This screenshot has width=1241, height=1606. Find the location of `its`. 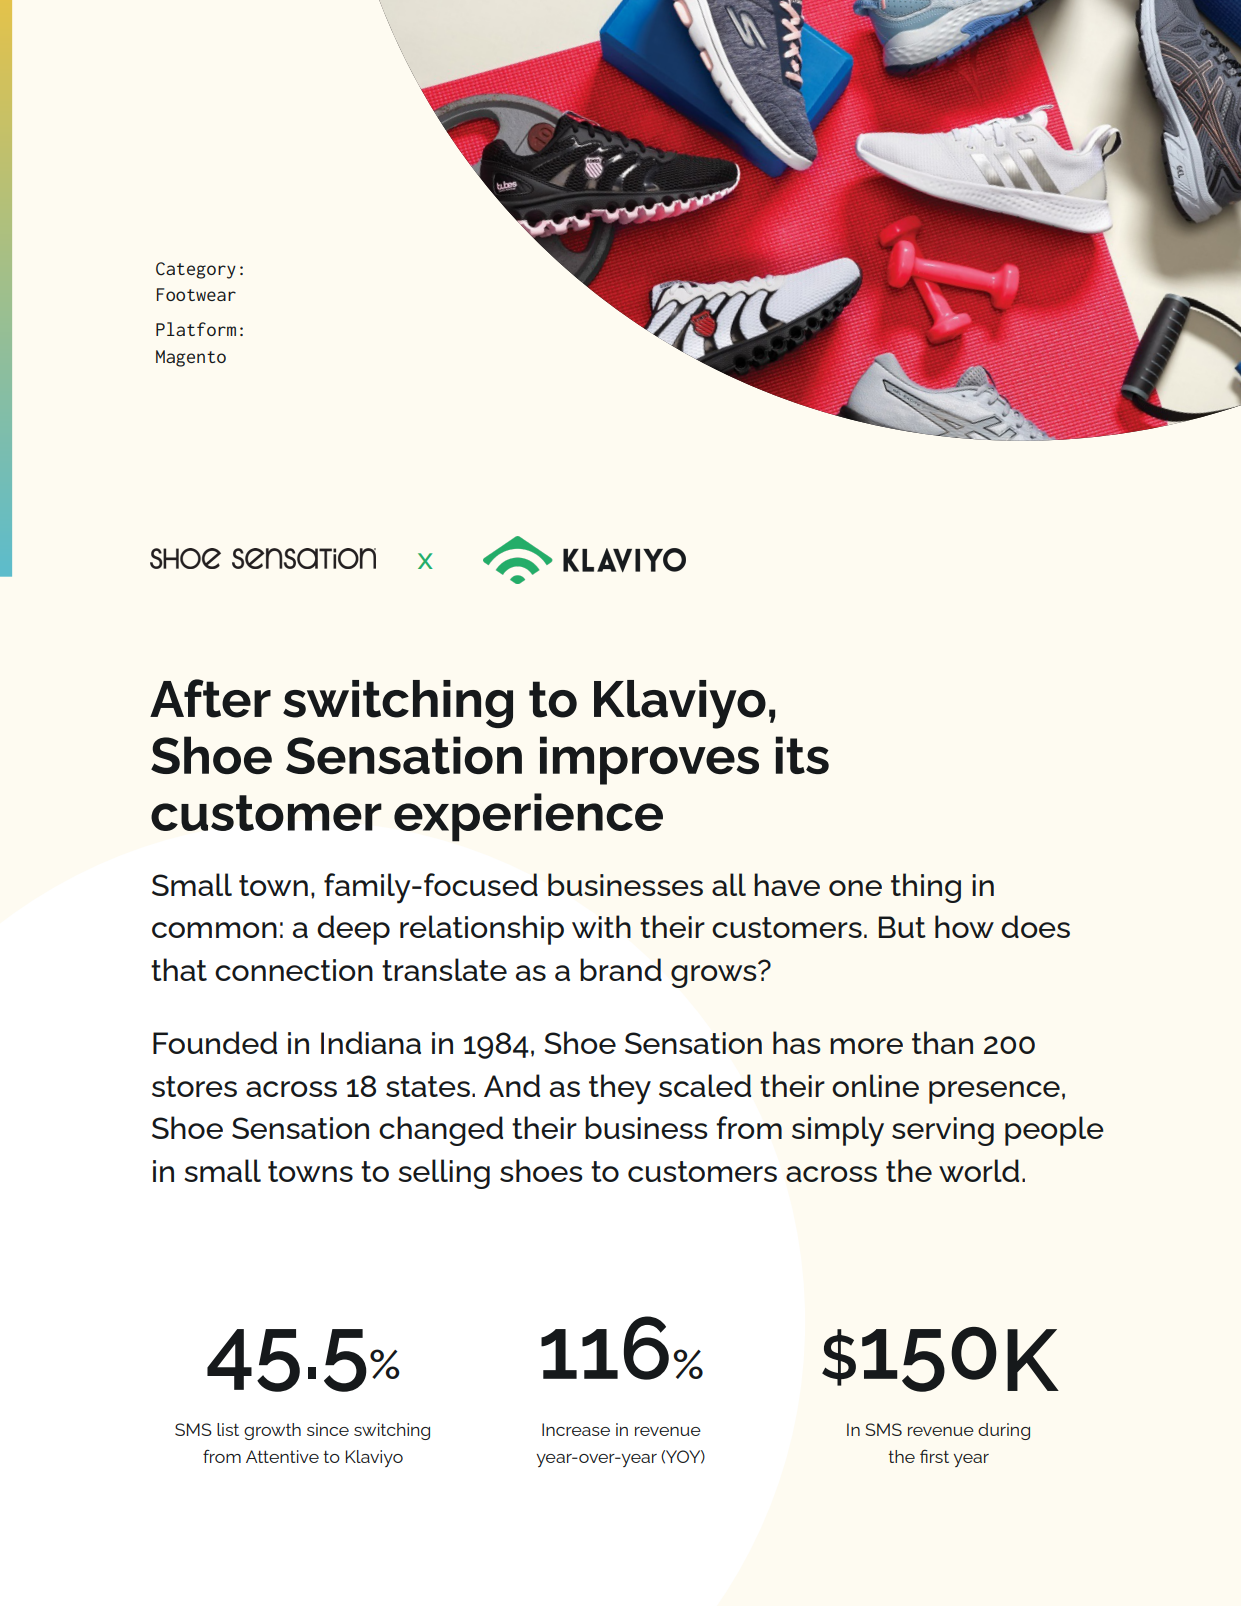

its is located at coordinates (802, 755).
